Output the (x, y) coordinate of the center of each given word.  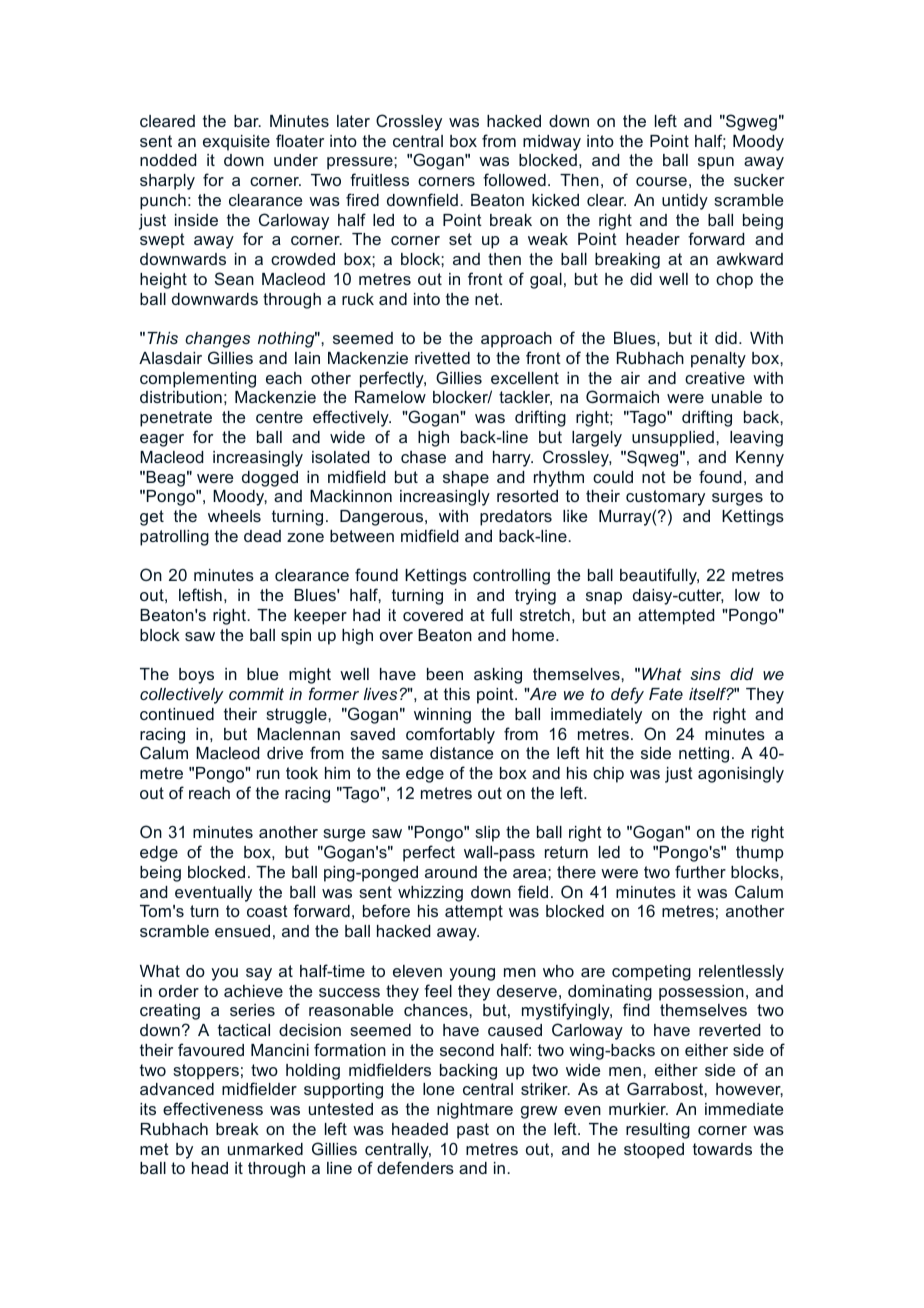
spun (716, 163)
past (473, 1131)
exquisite (236, 143)
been (445, 674)
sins (705, 674)
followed (514, 179)
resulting (658, 1131)
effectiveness (213, 1108)
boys (196, 676)
